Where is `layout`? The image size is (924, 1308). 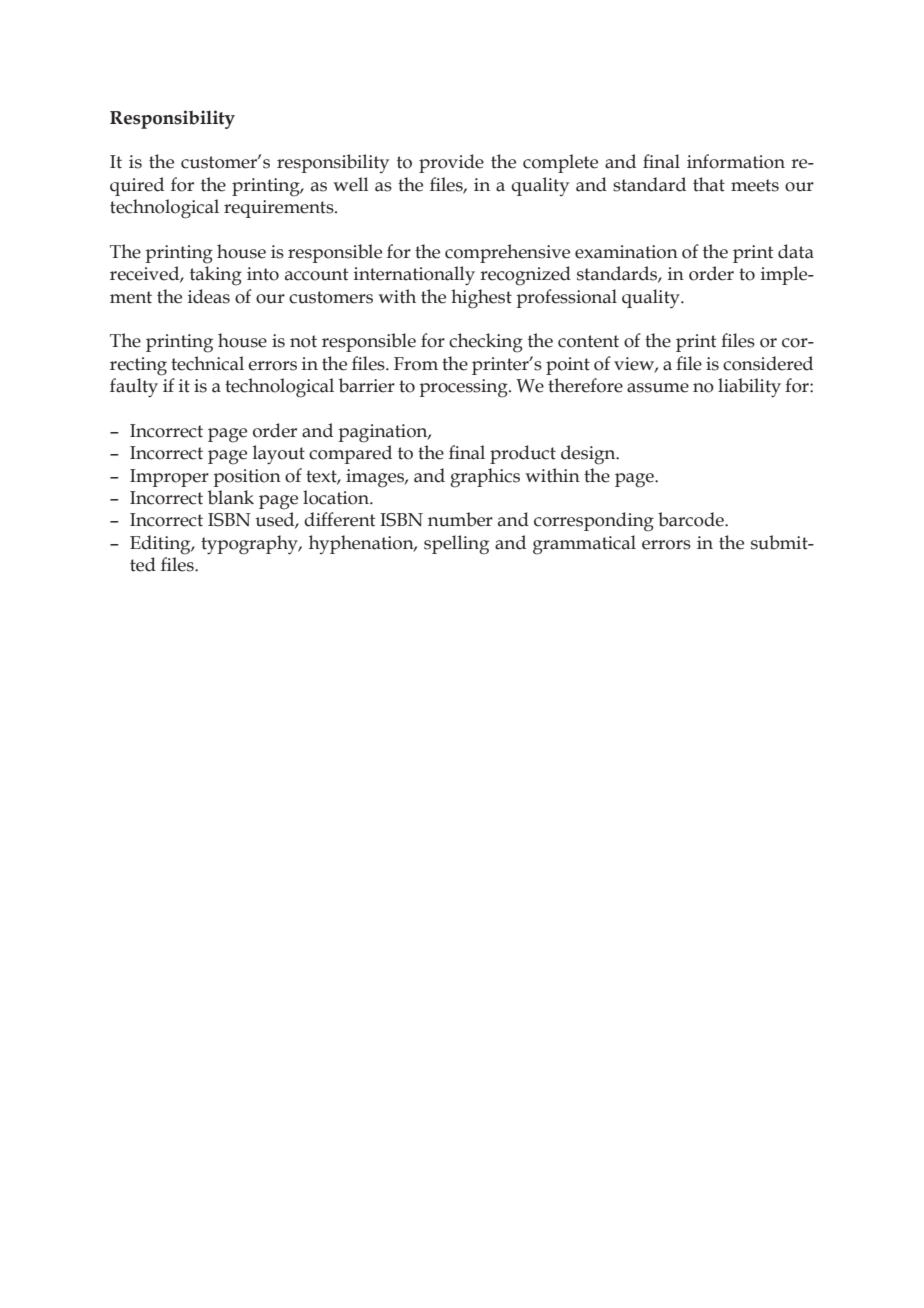
layout is located at coordinates (279, 455).
